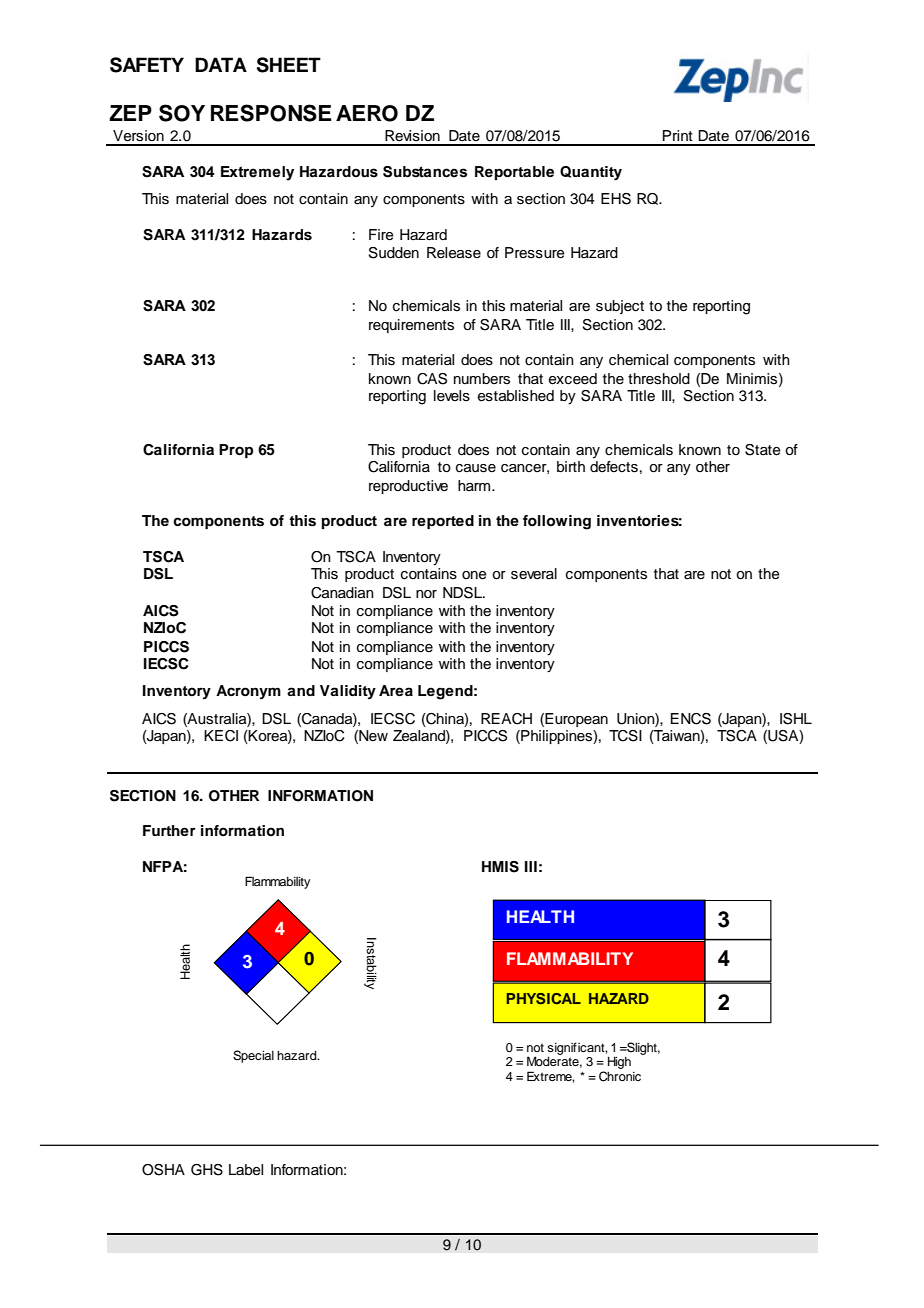 The height and width of the screenshot is (1308, 924). Describe the element at coordinates (620, 307) in the screenshot. I see `subject` at that location.
